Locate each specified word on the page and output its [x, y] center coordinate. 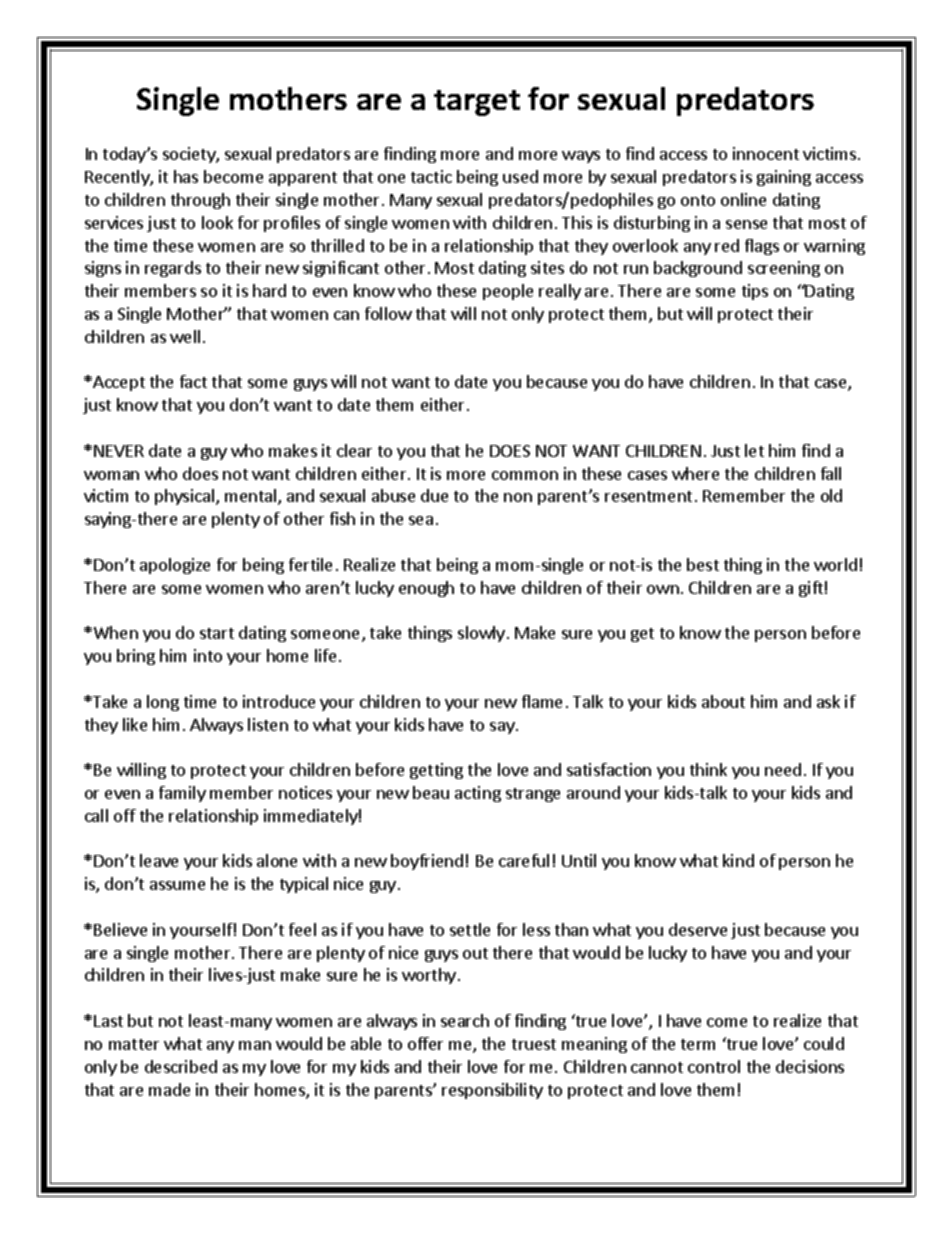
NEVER [119, 451]
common [525, 475]
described [181, 1066]
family [182, 794]
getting [436, 771]
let [754, 450]
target [477, 103]
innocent [766, 153]
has [186, 176]
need [783, 769]
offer [425, 1043]
